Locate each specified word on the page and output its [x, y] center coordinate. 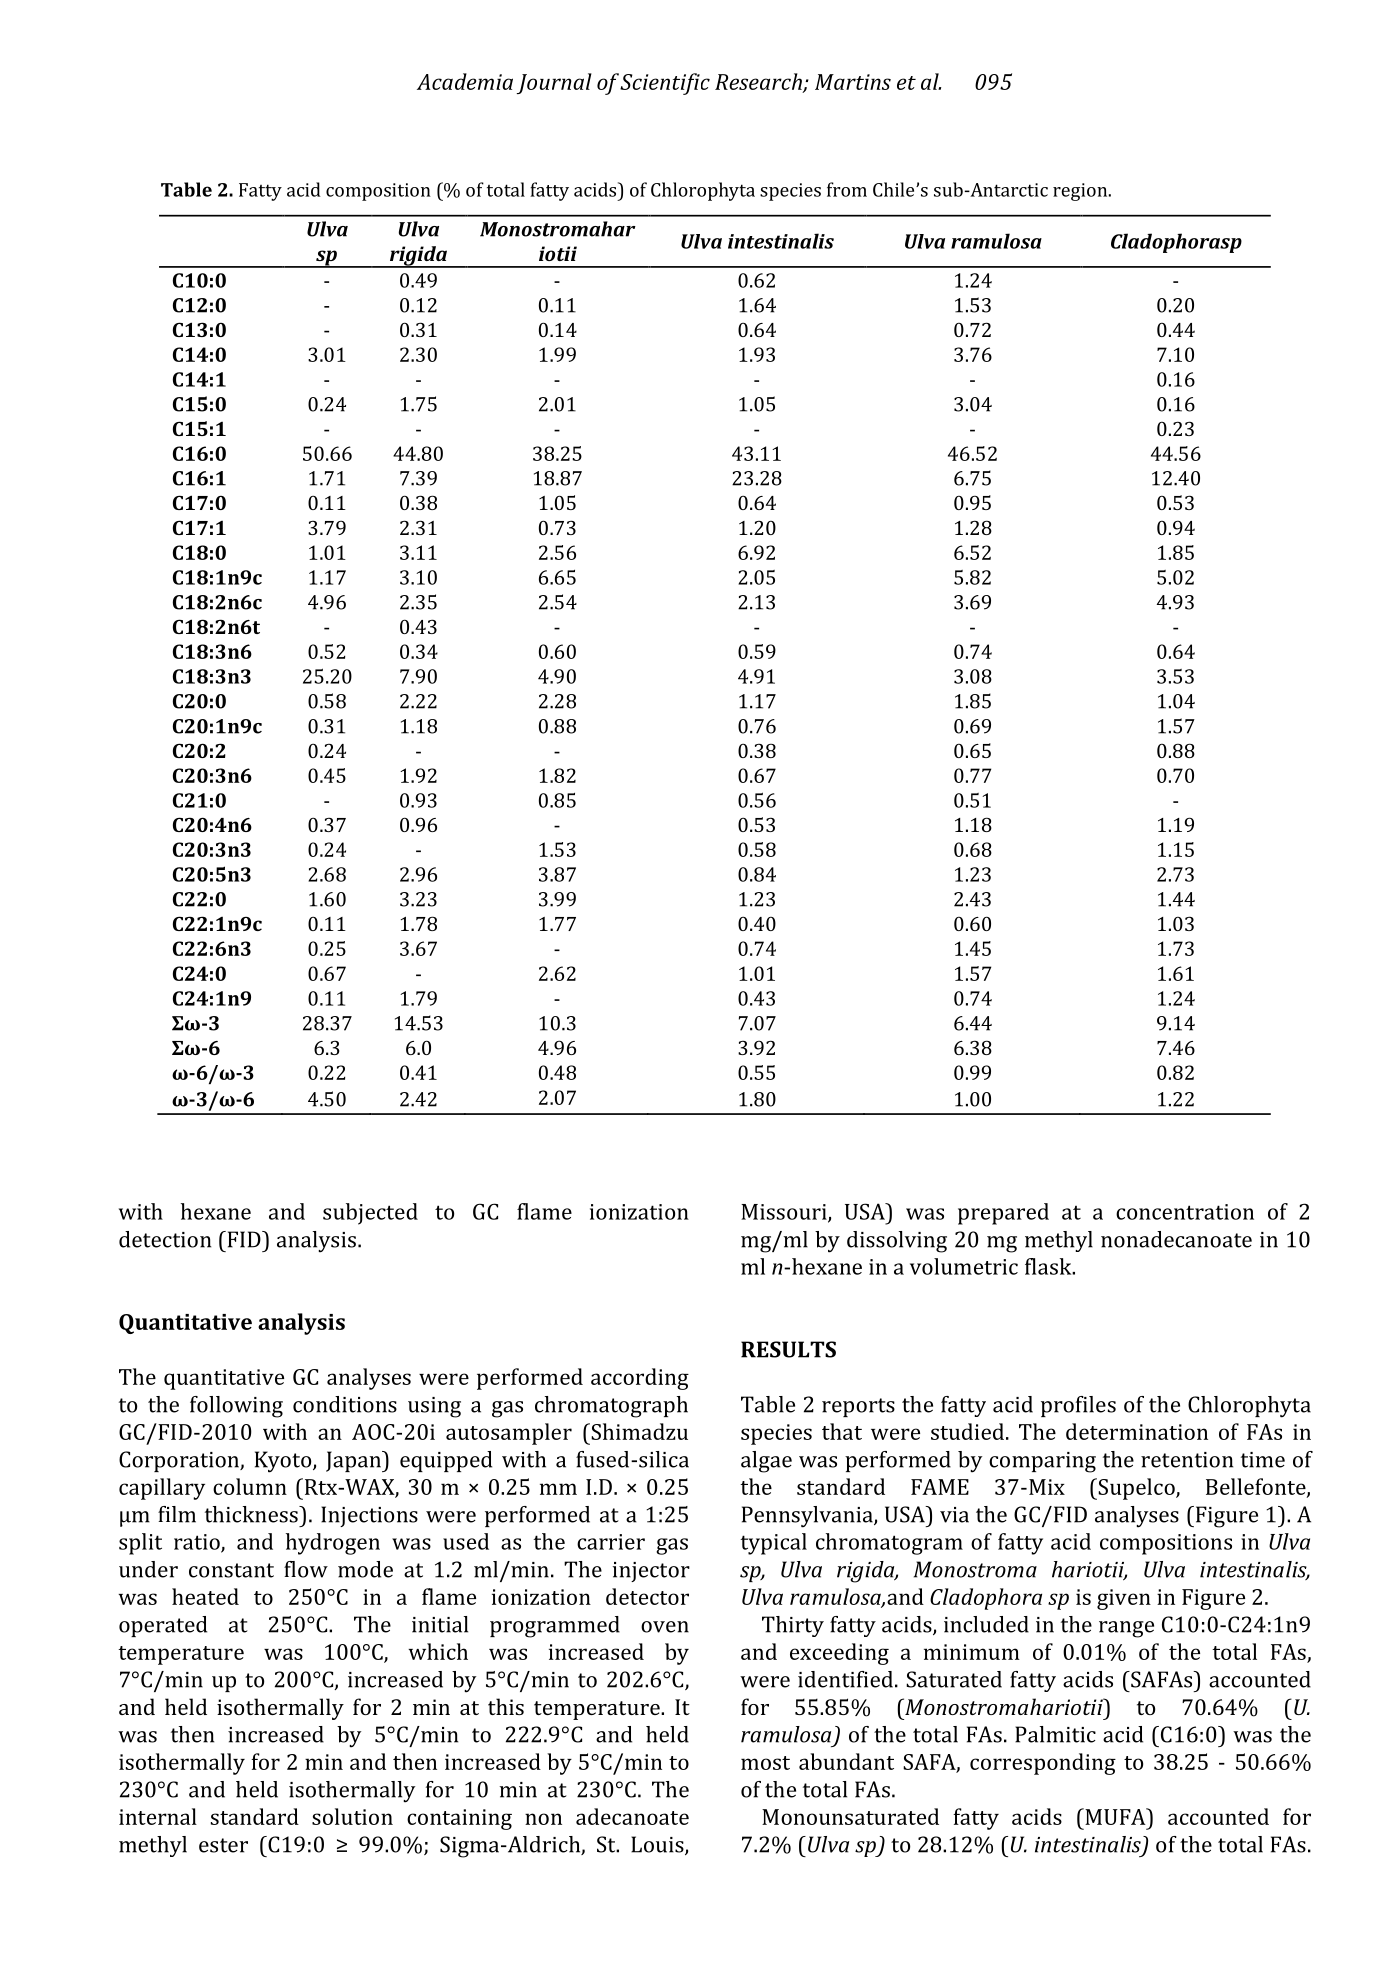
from [847, 189]
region [1081, 192]
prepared [1003, 1214]
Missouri [785, 1213]
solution [352, 1816]
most [765, 1763]
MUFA [1115, 1816]
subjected [370, 1214]
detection [165, 1239]
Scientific [665, 84]
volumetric [964, 1266]
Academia [465, 81]
